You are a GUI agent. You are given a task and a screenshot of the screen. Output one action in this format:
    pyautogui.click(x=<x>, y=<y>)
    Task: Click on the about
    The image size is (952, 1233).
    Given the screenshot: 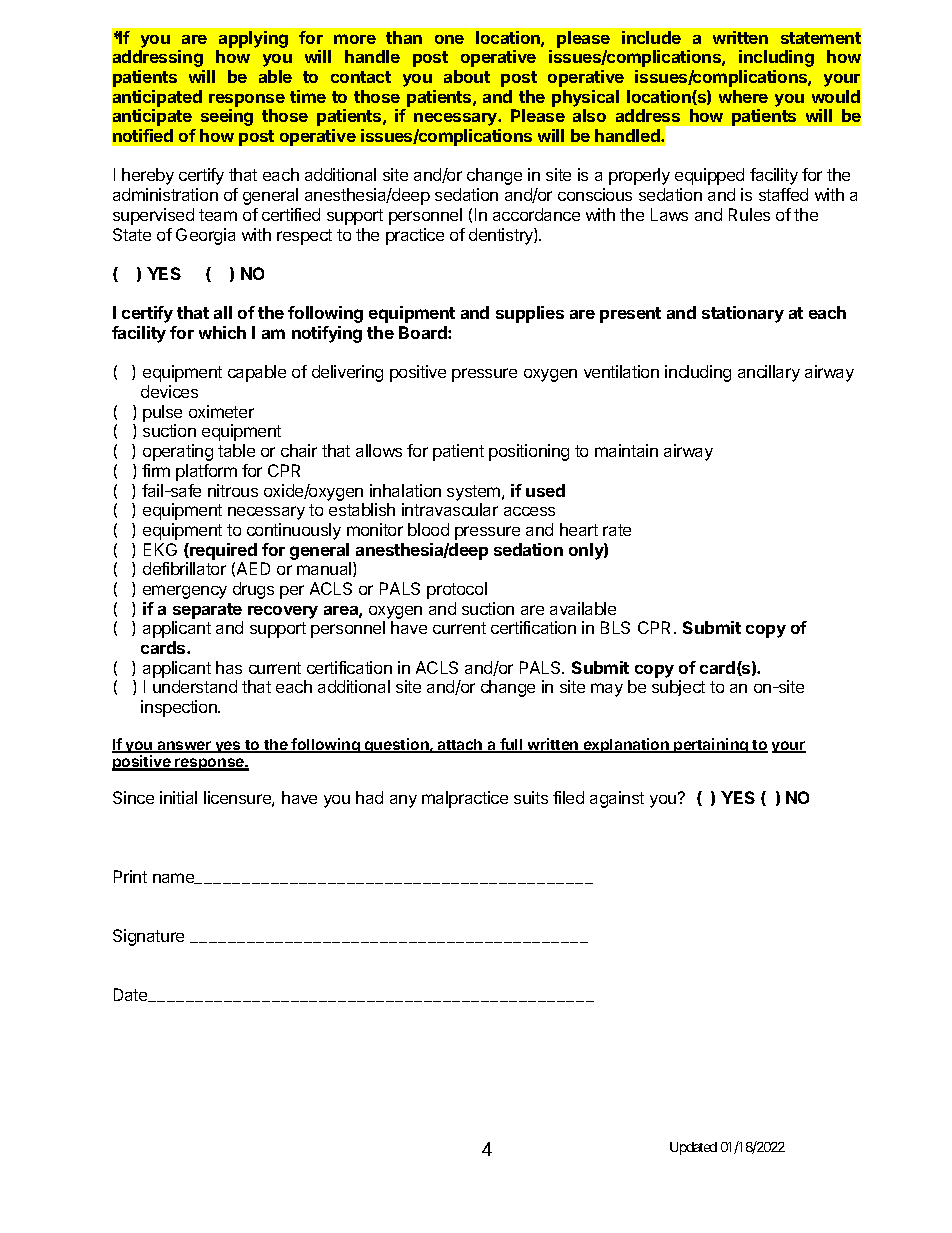 What is the action you would take?
    pyautogui.click(x=467, y=76)
